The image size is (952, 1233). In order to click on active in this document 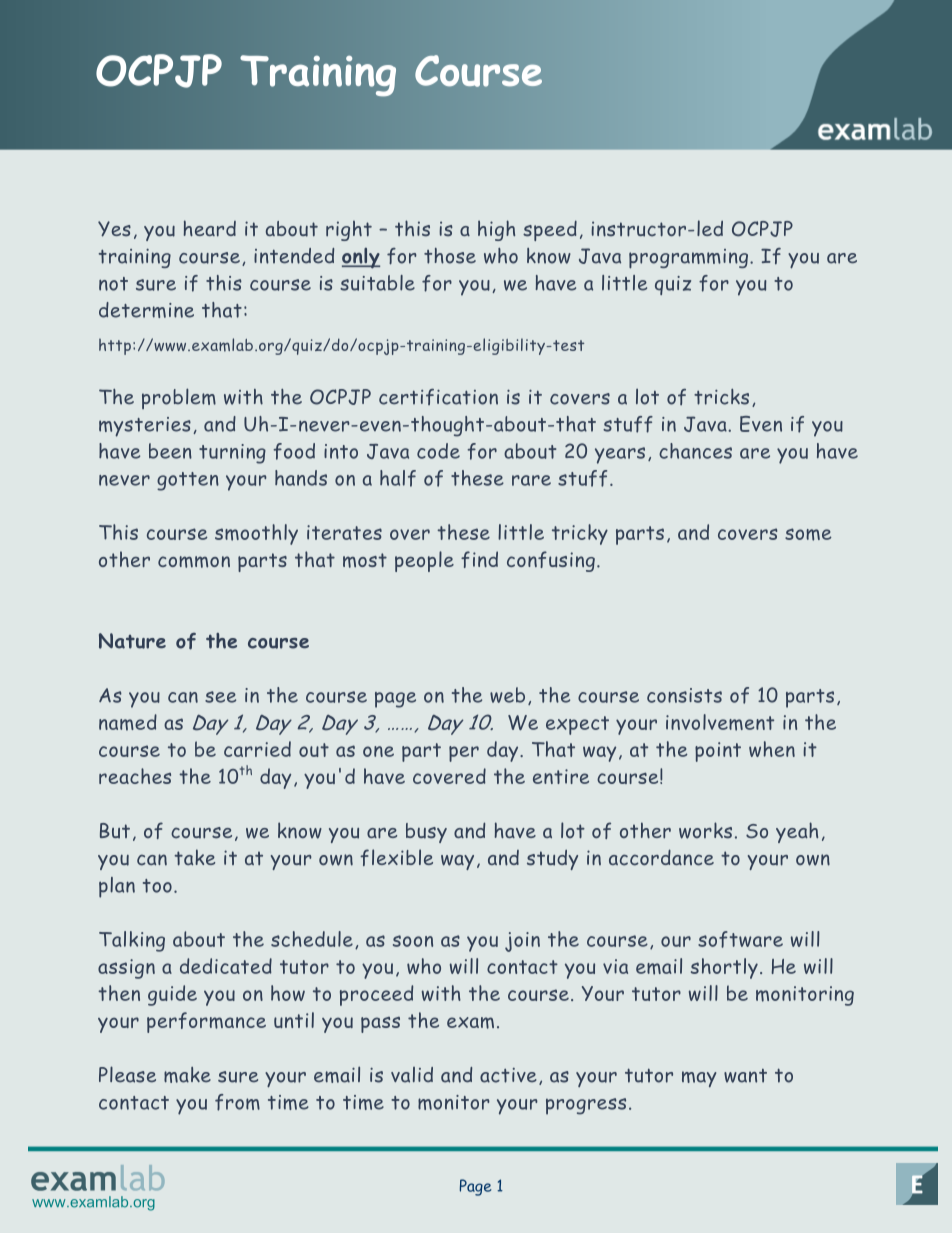, I will do `click(508, 1075)`.
